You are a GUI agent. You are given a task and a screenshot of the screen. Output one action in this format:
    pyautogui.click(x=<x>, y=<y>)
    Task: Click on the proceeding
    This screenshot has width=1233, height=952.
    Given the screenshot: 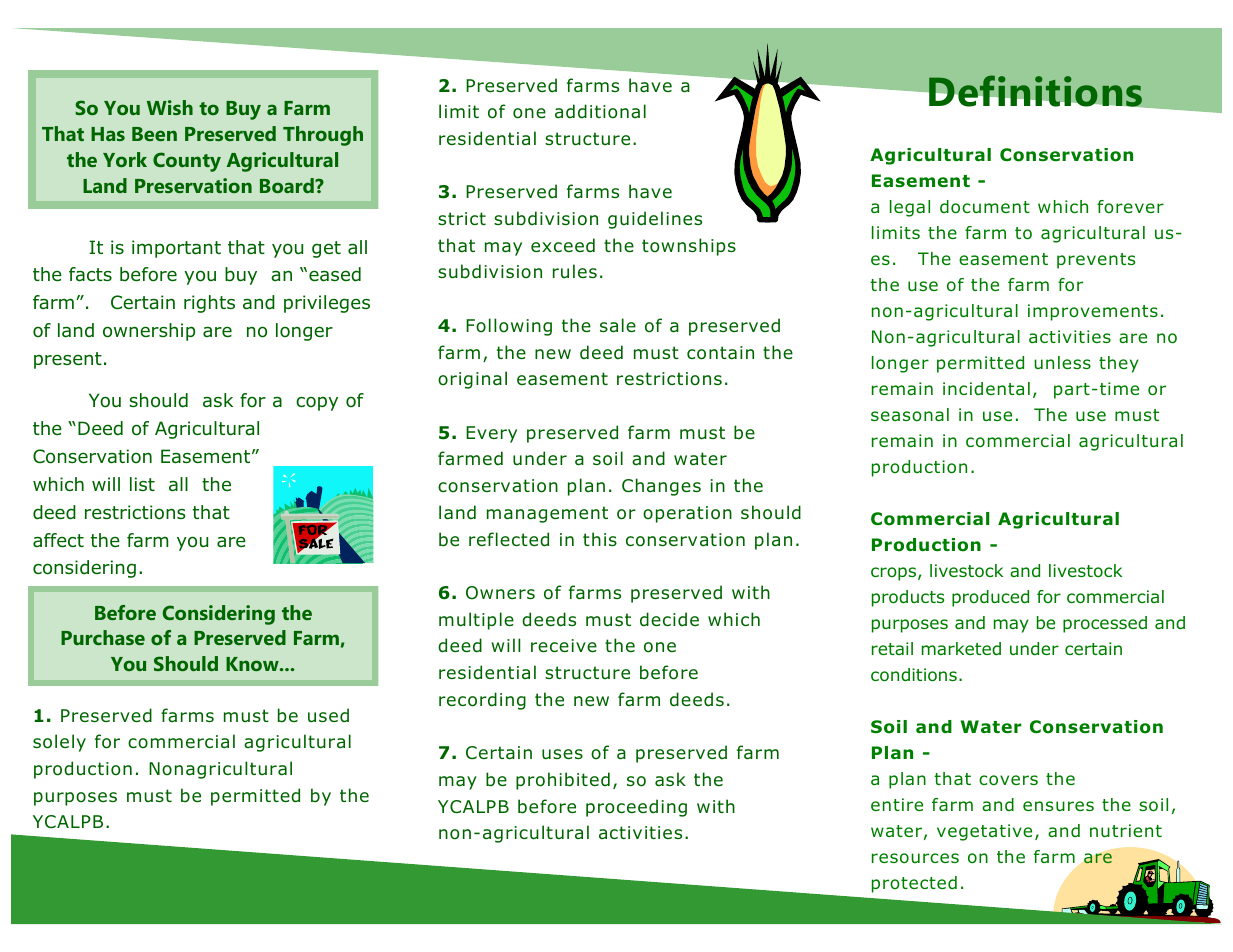 What is the action you would take?
    pyautogui.click(x=636, y=808)
